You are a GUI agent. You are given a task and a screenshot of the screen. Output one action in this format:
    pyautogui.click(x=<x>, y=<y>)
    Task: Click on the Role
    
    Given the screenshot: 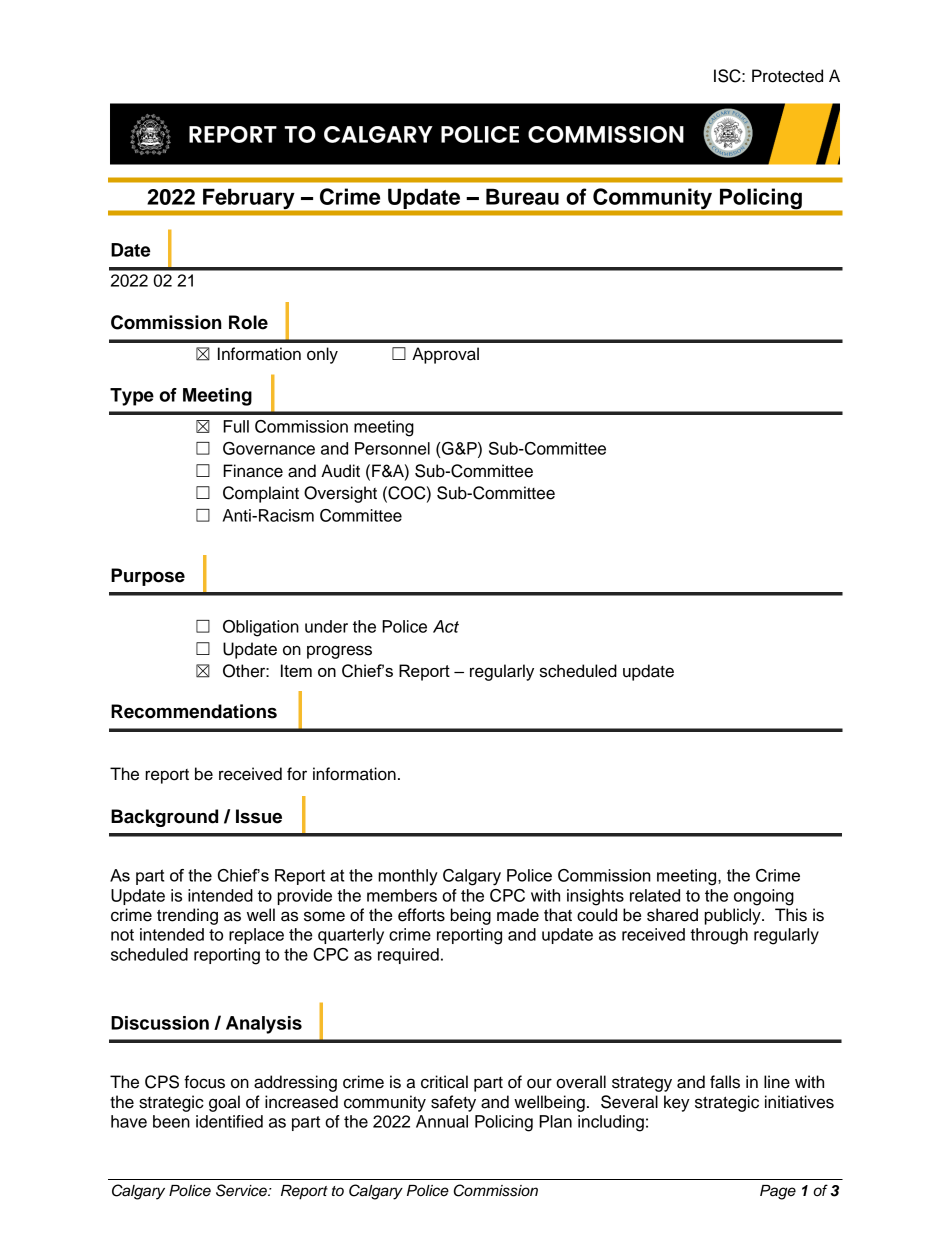 What is the action you would take?
    pyautogui.click(x=248, y=322)
